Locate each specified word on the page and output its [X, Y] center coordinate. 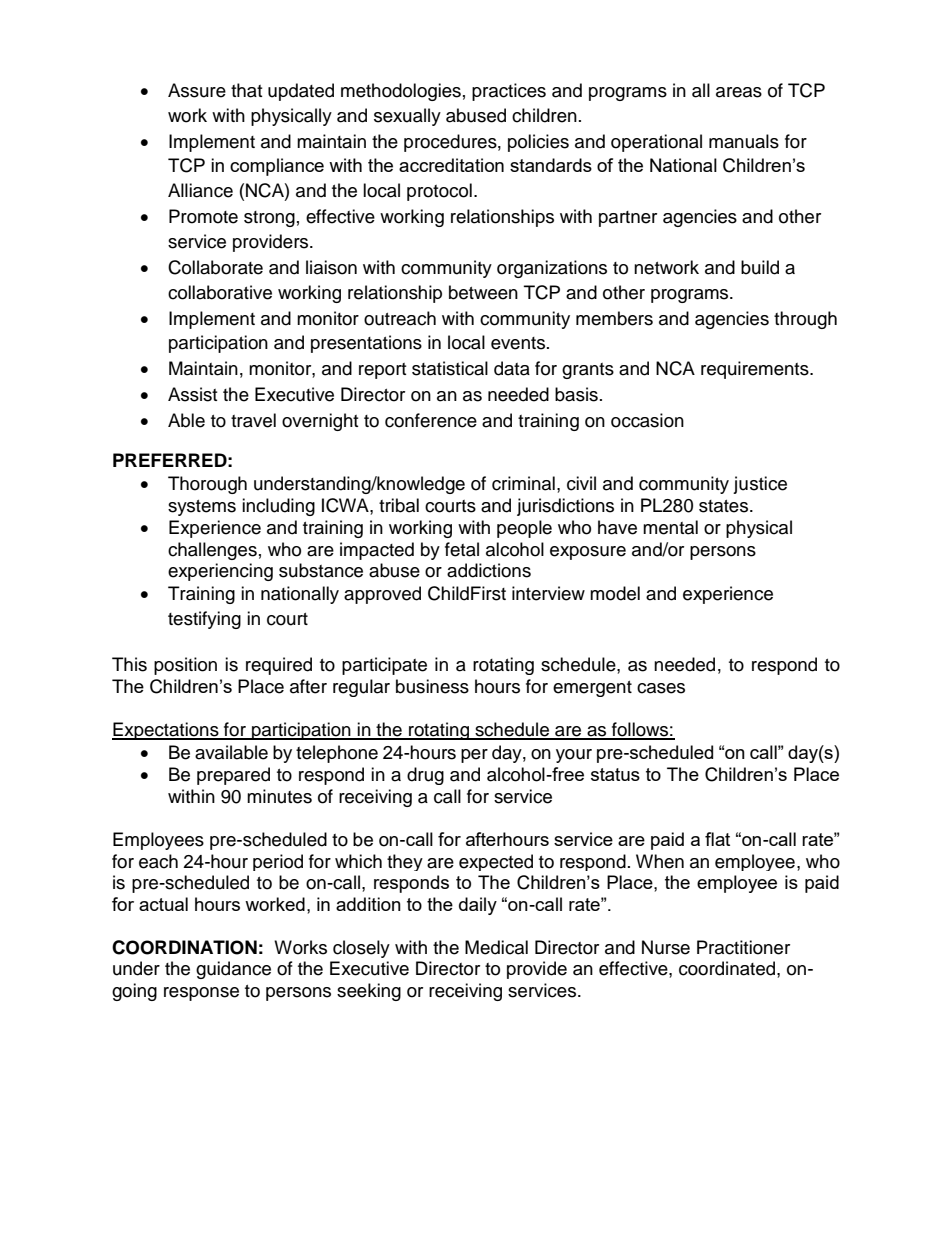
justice [760, 485]
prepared [233, 776]
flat [717, 839]
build [760, 267]
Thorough [207, 485]
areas [739, 92]
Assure [197, 90]
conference [431, 420]
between [483, 292]
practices [509, 92]
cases [661, 688]
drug [425, 776]
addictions [489, 570]
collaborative [220, 292]
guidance [233, 970]
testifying [204, 620]
